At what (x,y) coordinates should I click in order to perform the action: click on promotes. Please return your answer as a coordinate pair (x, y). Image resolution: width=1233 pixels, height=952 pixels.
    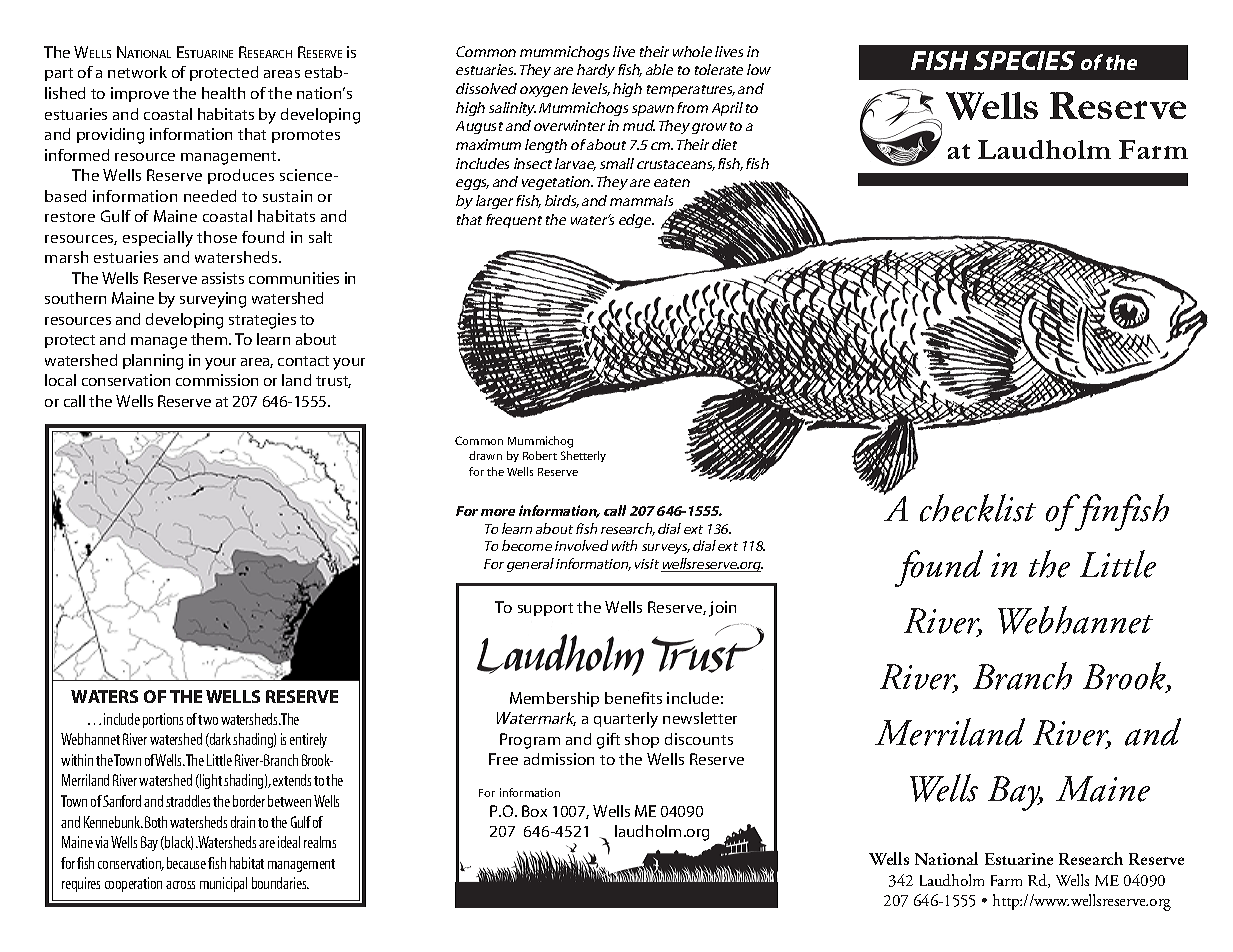
    Looking at the image, I should click on (306, 136).
